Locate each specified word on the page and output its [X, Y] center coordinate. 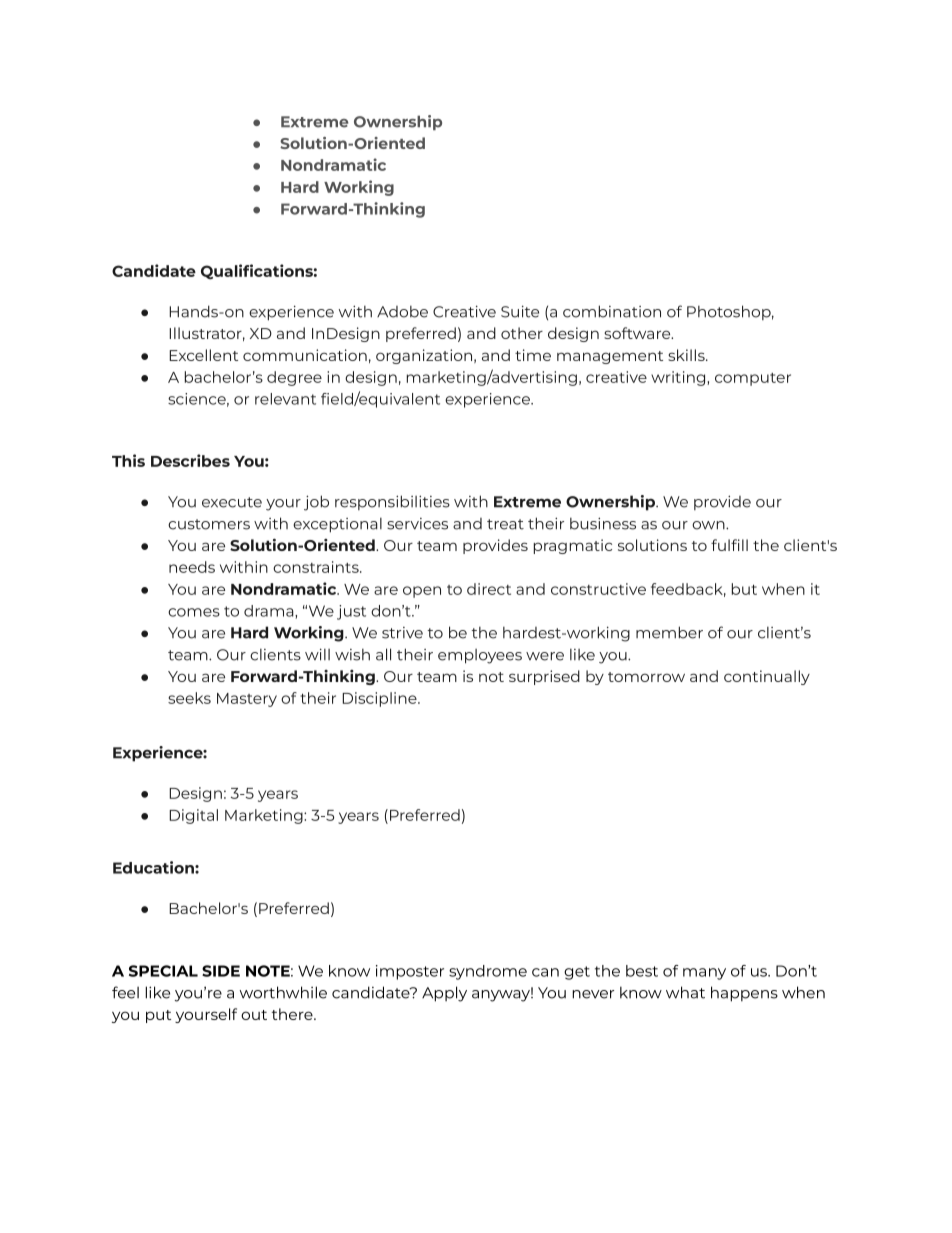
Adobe [402, 312]
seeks [189, 698]
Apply [444, 994]
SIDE [221, 971]
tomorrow [646, 677]
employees [480, 656]
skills [687, 355]
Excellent [203, 355]
